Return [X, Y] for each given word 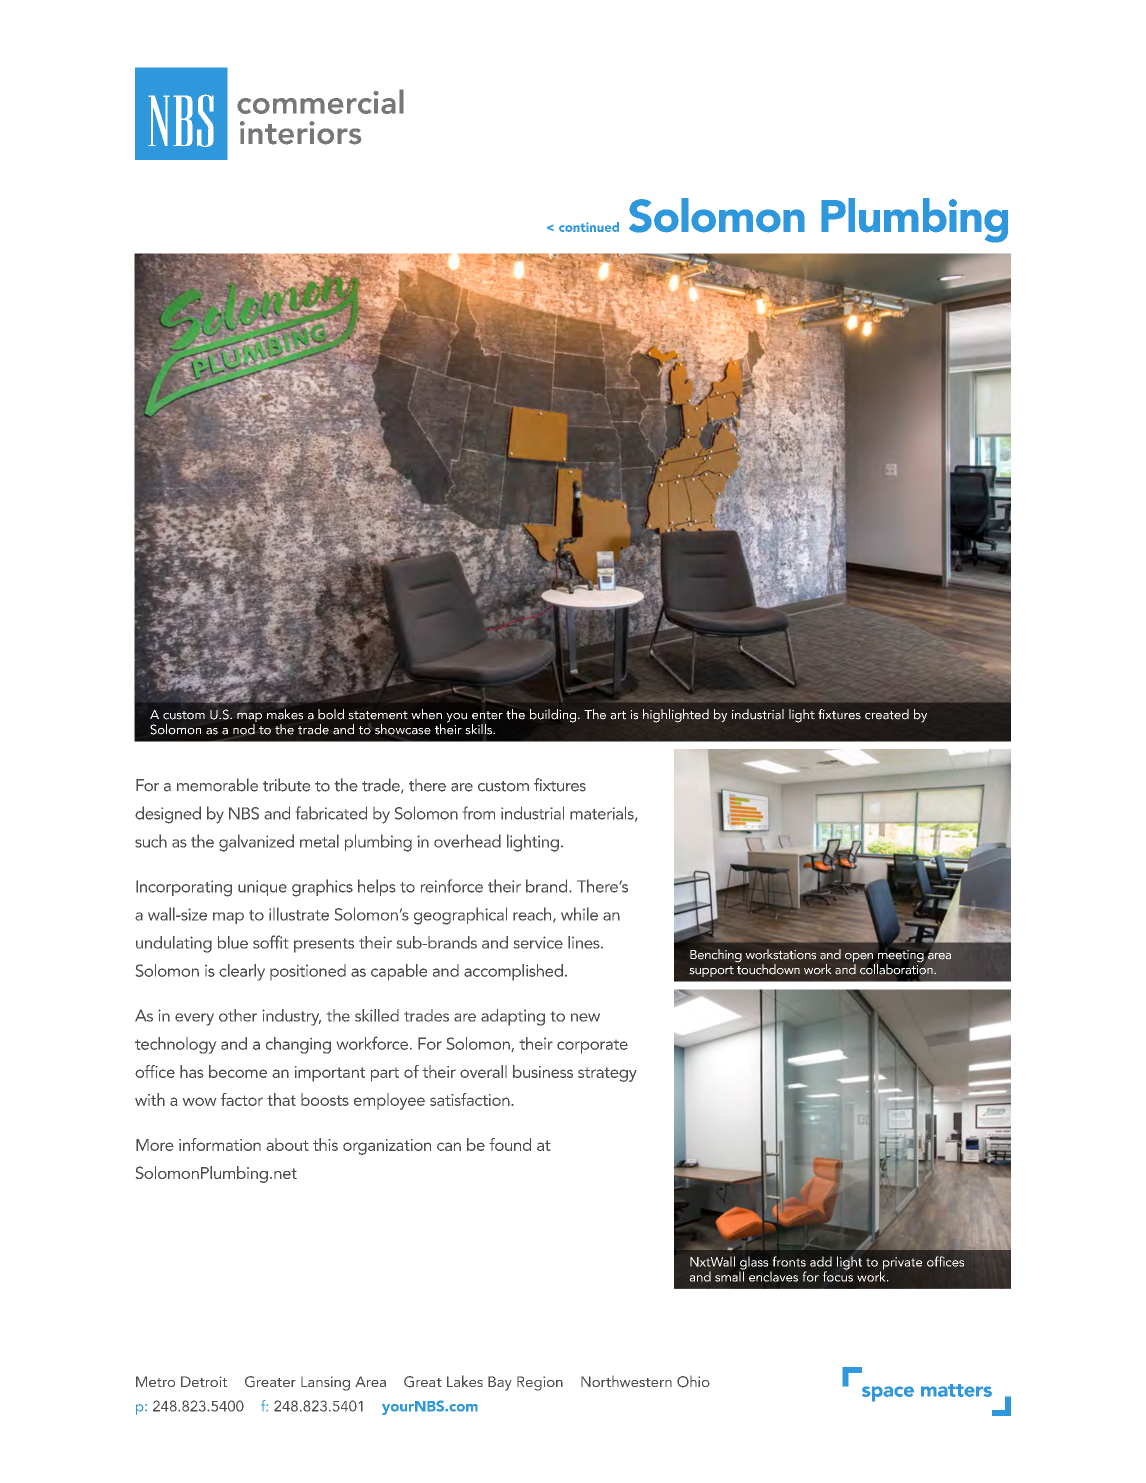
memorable [217, 785]
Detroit [204, 1381]
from [479, 813]
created [887, 714]
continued [589, 227]
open [860, 959]
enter [487, 715]
